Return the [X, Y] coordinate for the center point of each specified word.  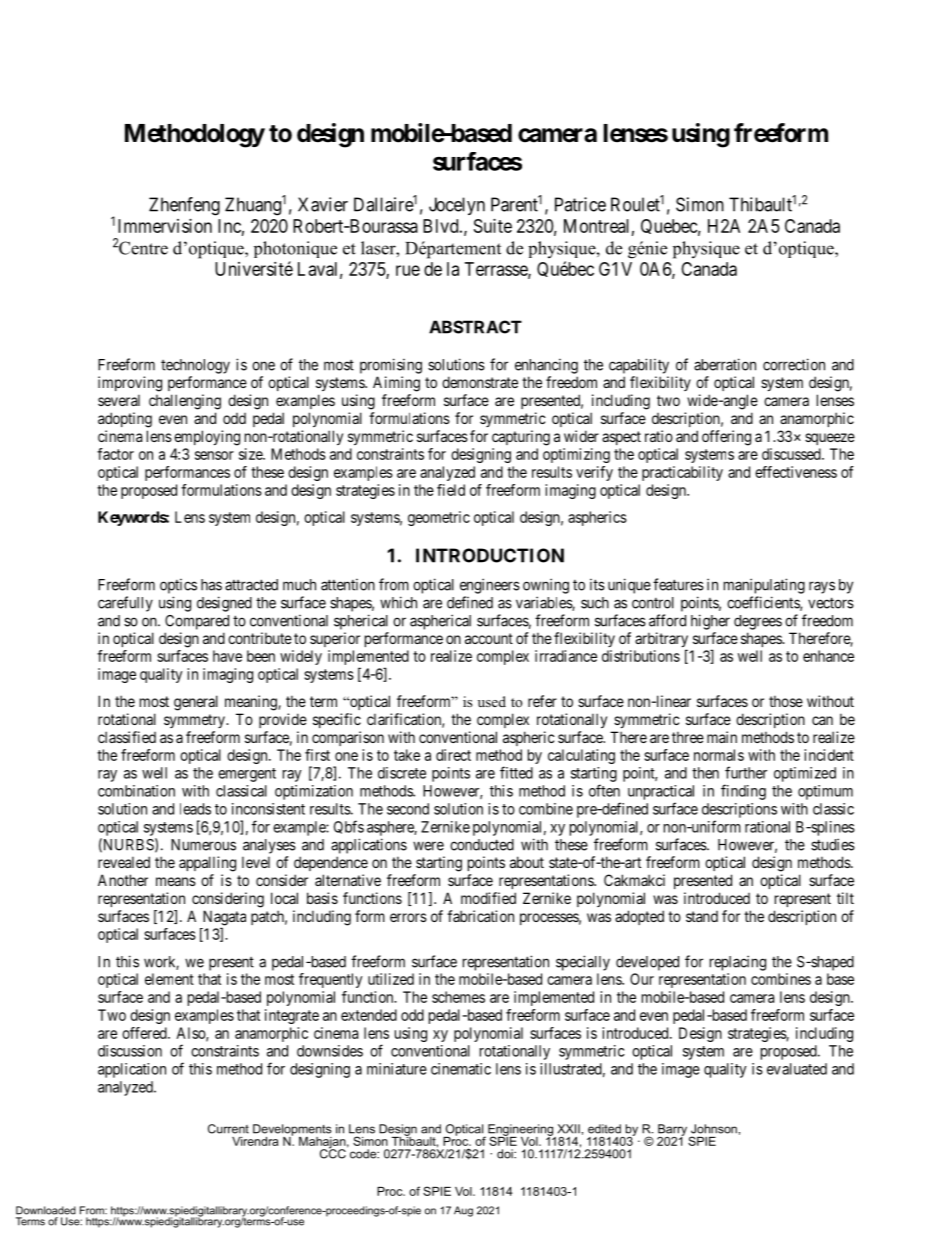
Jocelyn [457, 206]
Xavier [323, 204]
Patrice [580, 204]
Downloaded [46, 1210]
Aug [463, 1211]
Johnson [714, 1129]
